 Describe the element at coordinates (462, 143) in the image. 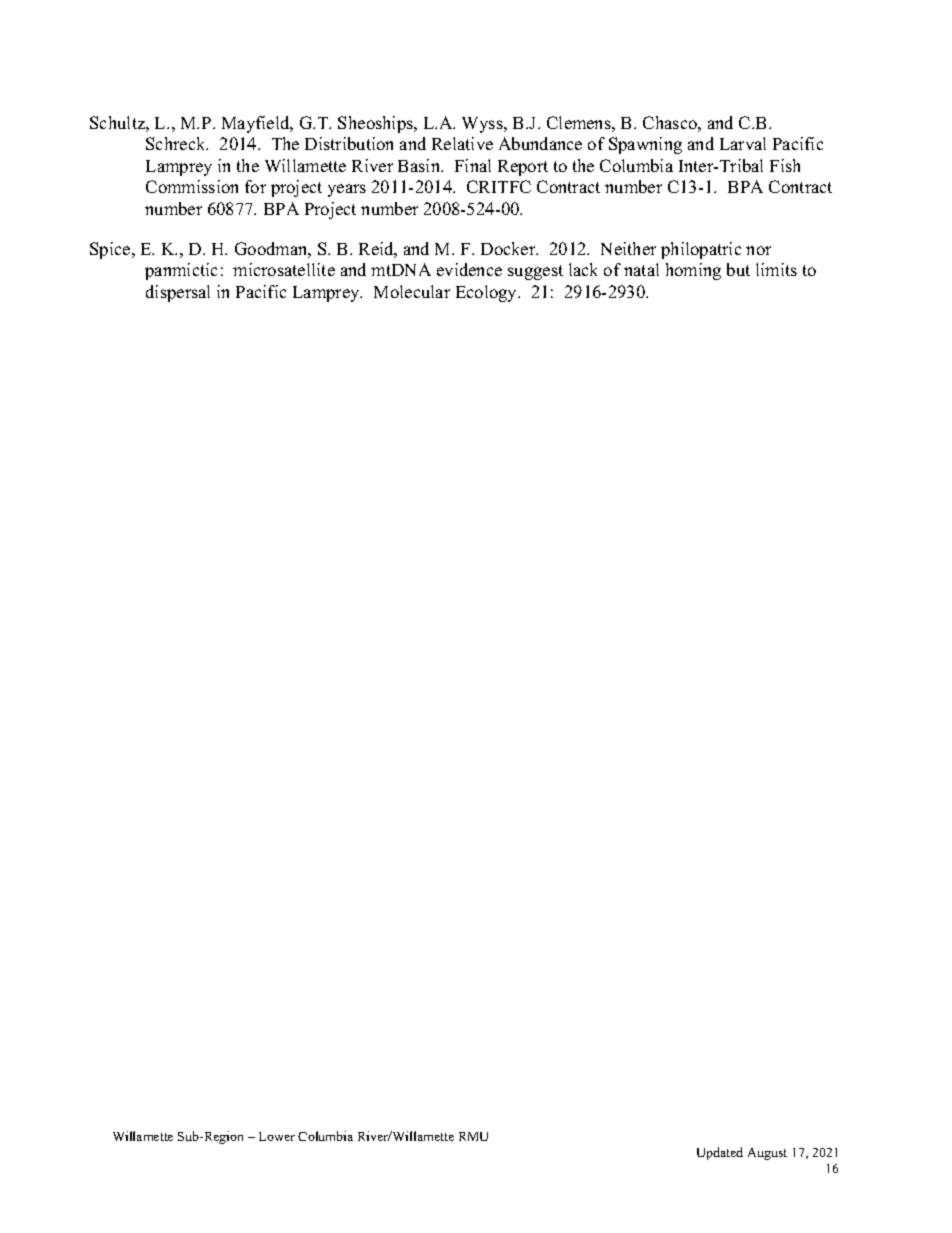

I see `Relative` at that location.
